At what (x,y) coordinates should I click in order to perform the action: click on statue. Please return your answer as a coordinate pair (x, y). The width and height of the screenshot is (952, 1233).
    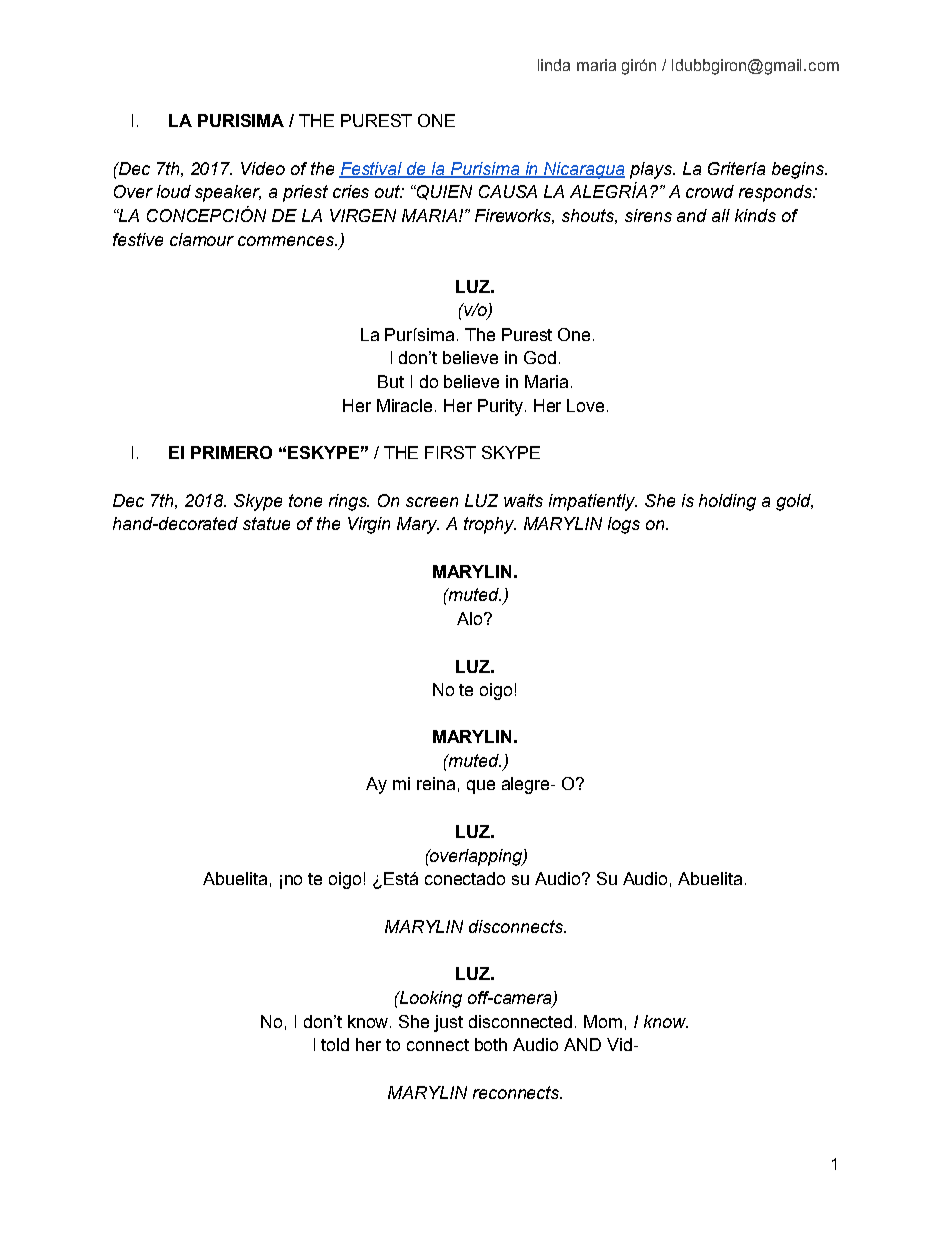
    Looking at the image, I should click on (266, 523).
